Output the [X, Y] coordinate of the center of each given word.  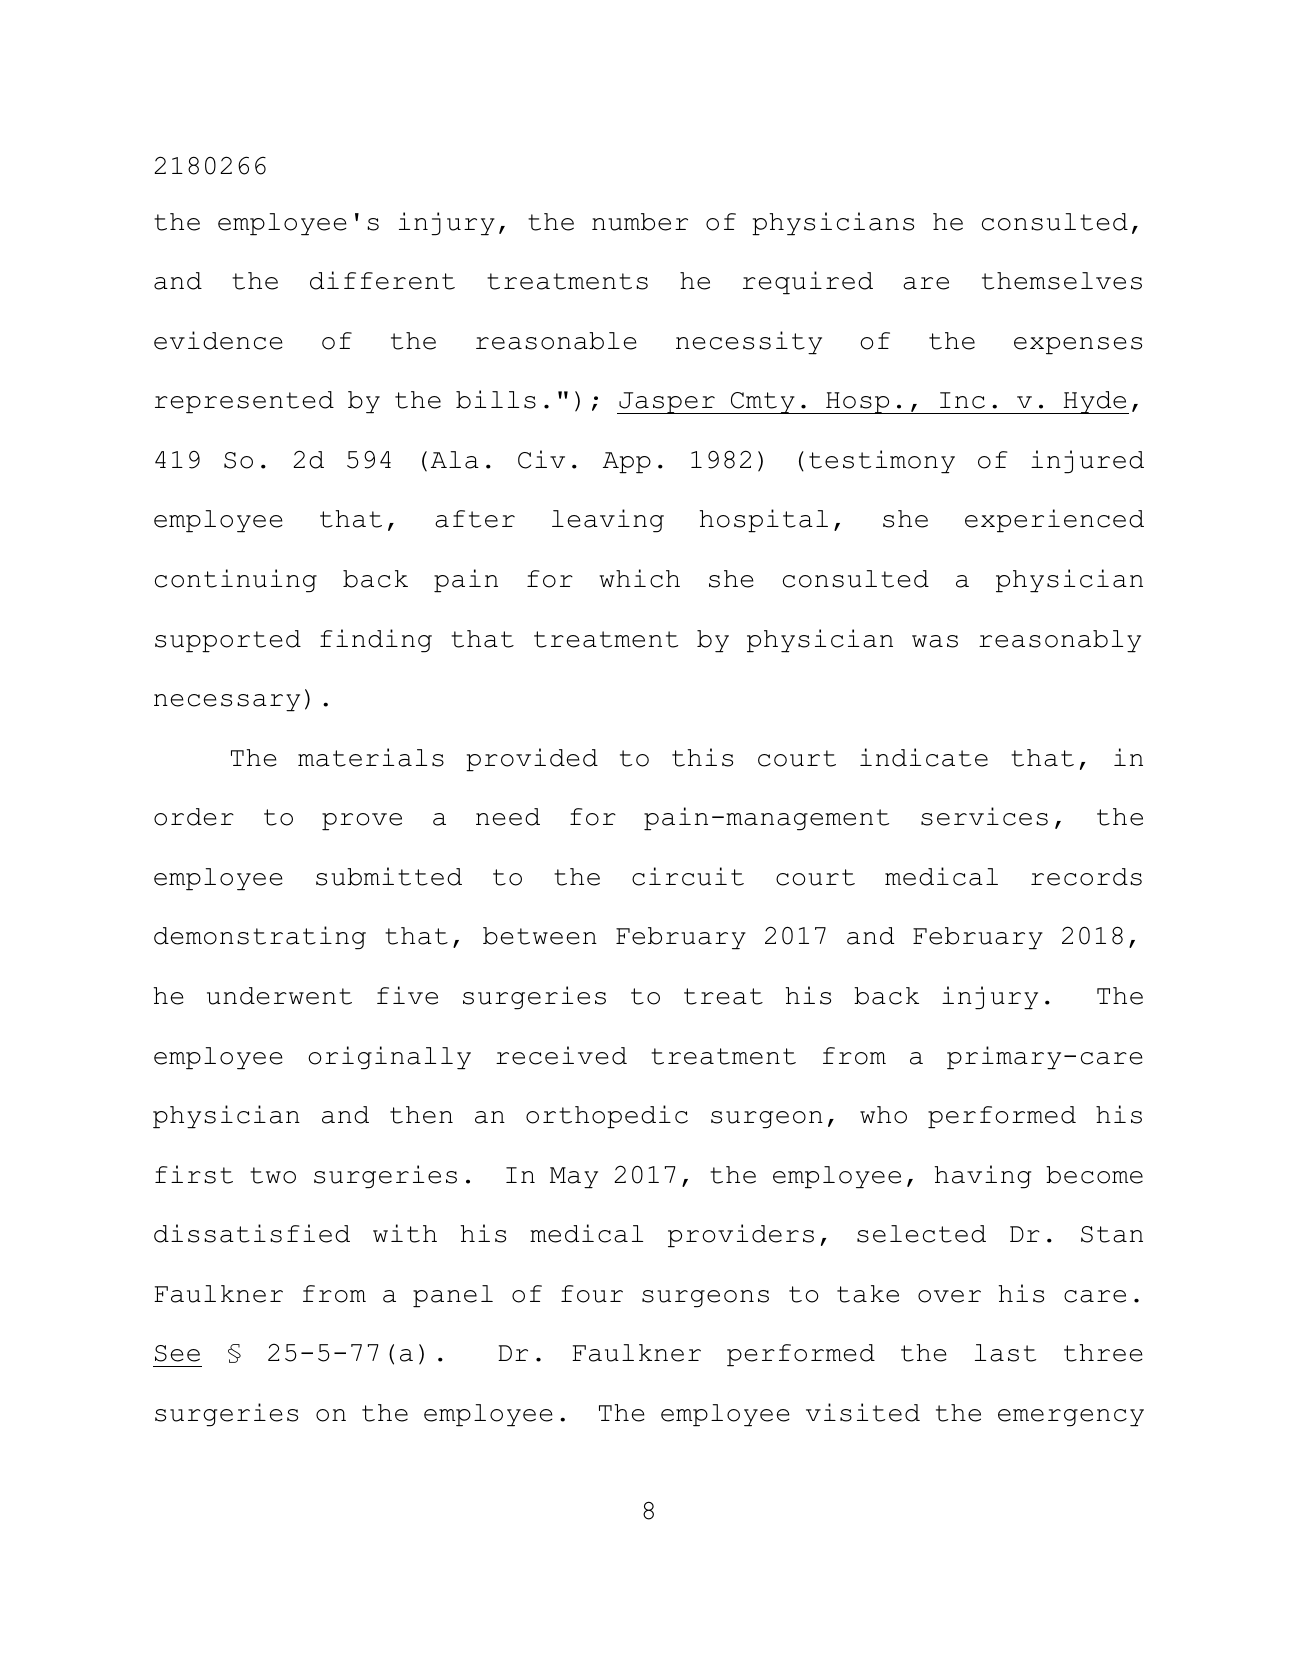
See [177, 1353]
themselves [1062, 281]
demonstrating [260, 938]
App [627, 463]
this [702, 757]
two [273, 1175]
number [640, 222]
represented [244, 402]
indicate [924, 757]
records [1086, 877]
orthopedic [607, 1117]
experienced [1054, 521]
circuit [688, 876]
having [982, 1177]
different [382, 280]
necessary [227, 703]
